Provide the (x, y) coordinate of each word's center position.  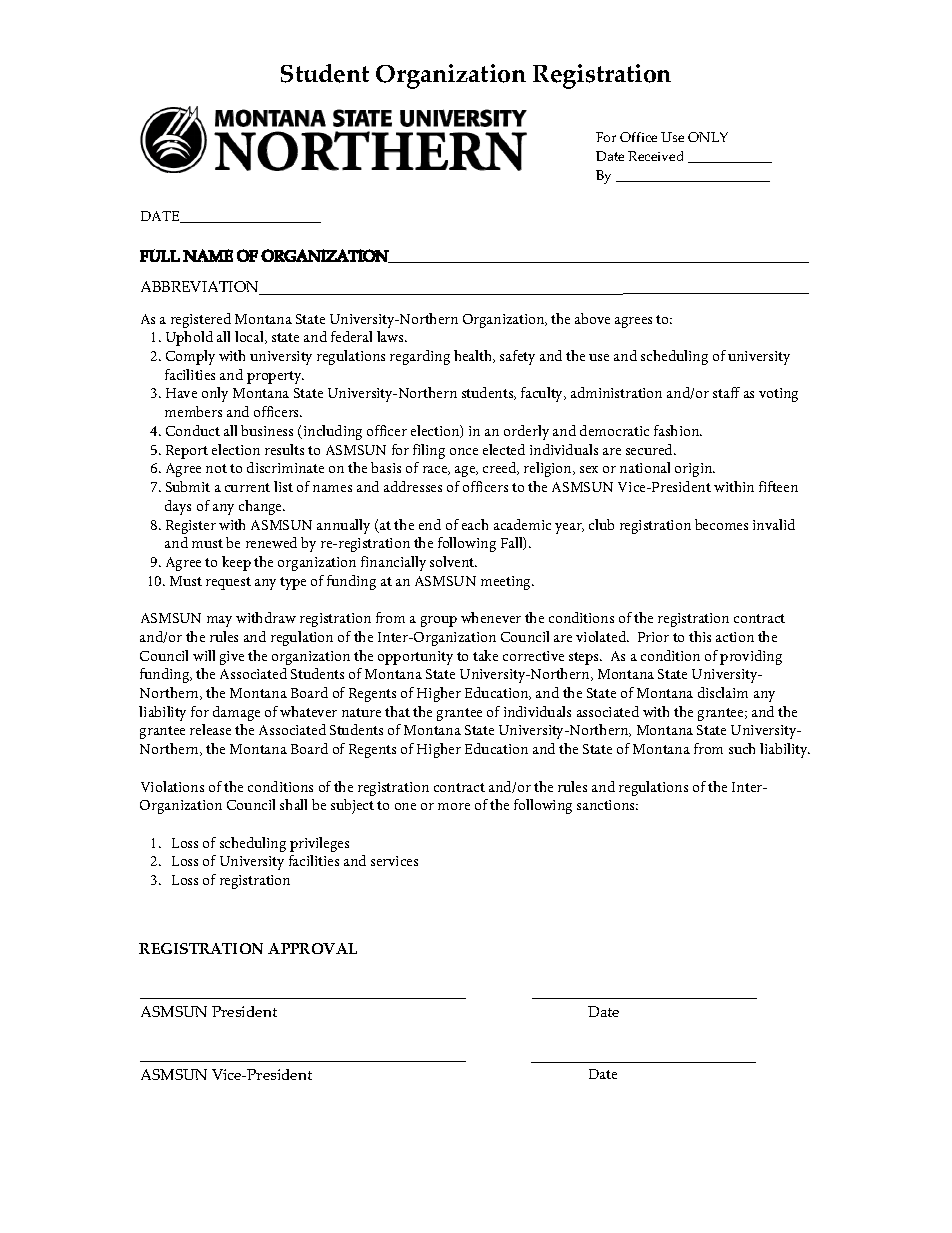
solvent (453, 561)
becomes (721, 524)
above (592, 318)
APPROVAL (312, 948)
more (454, 806)
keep (236, 563)
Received (655, 156)
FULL (160, 255)
